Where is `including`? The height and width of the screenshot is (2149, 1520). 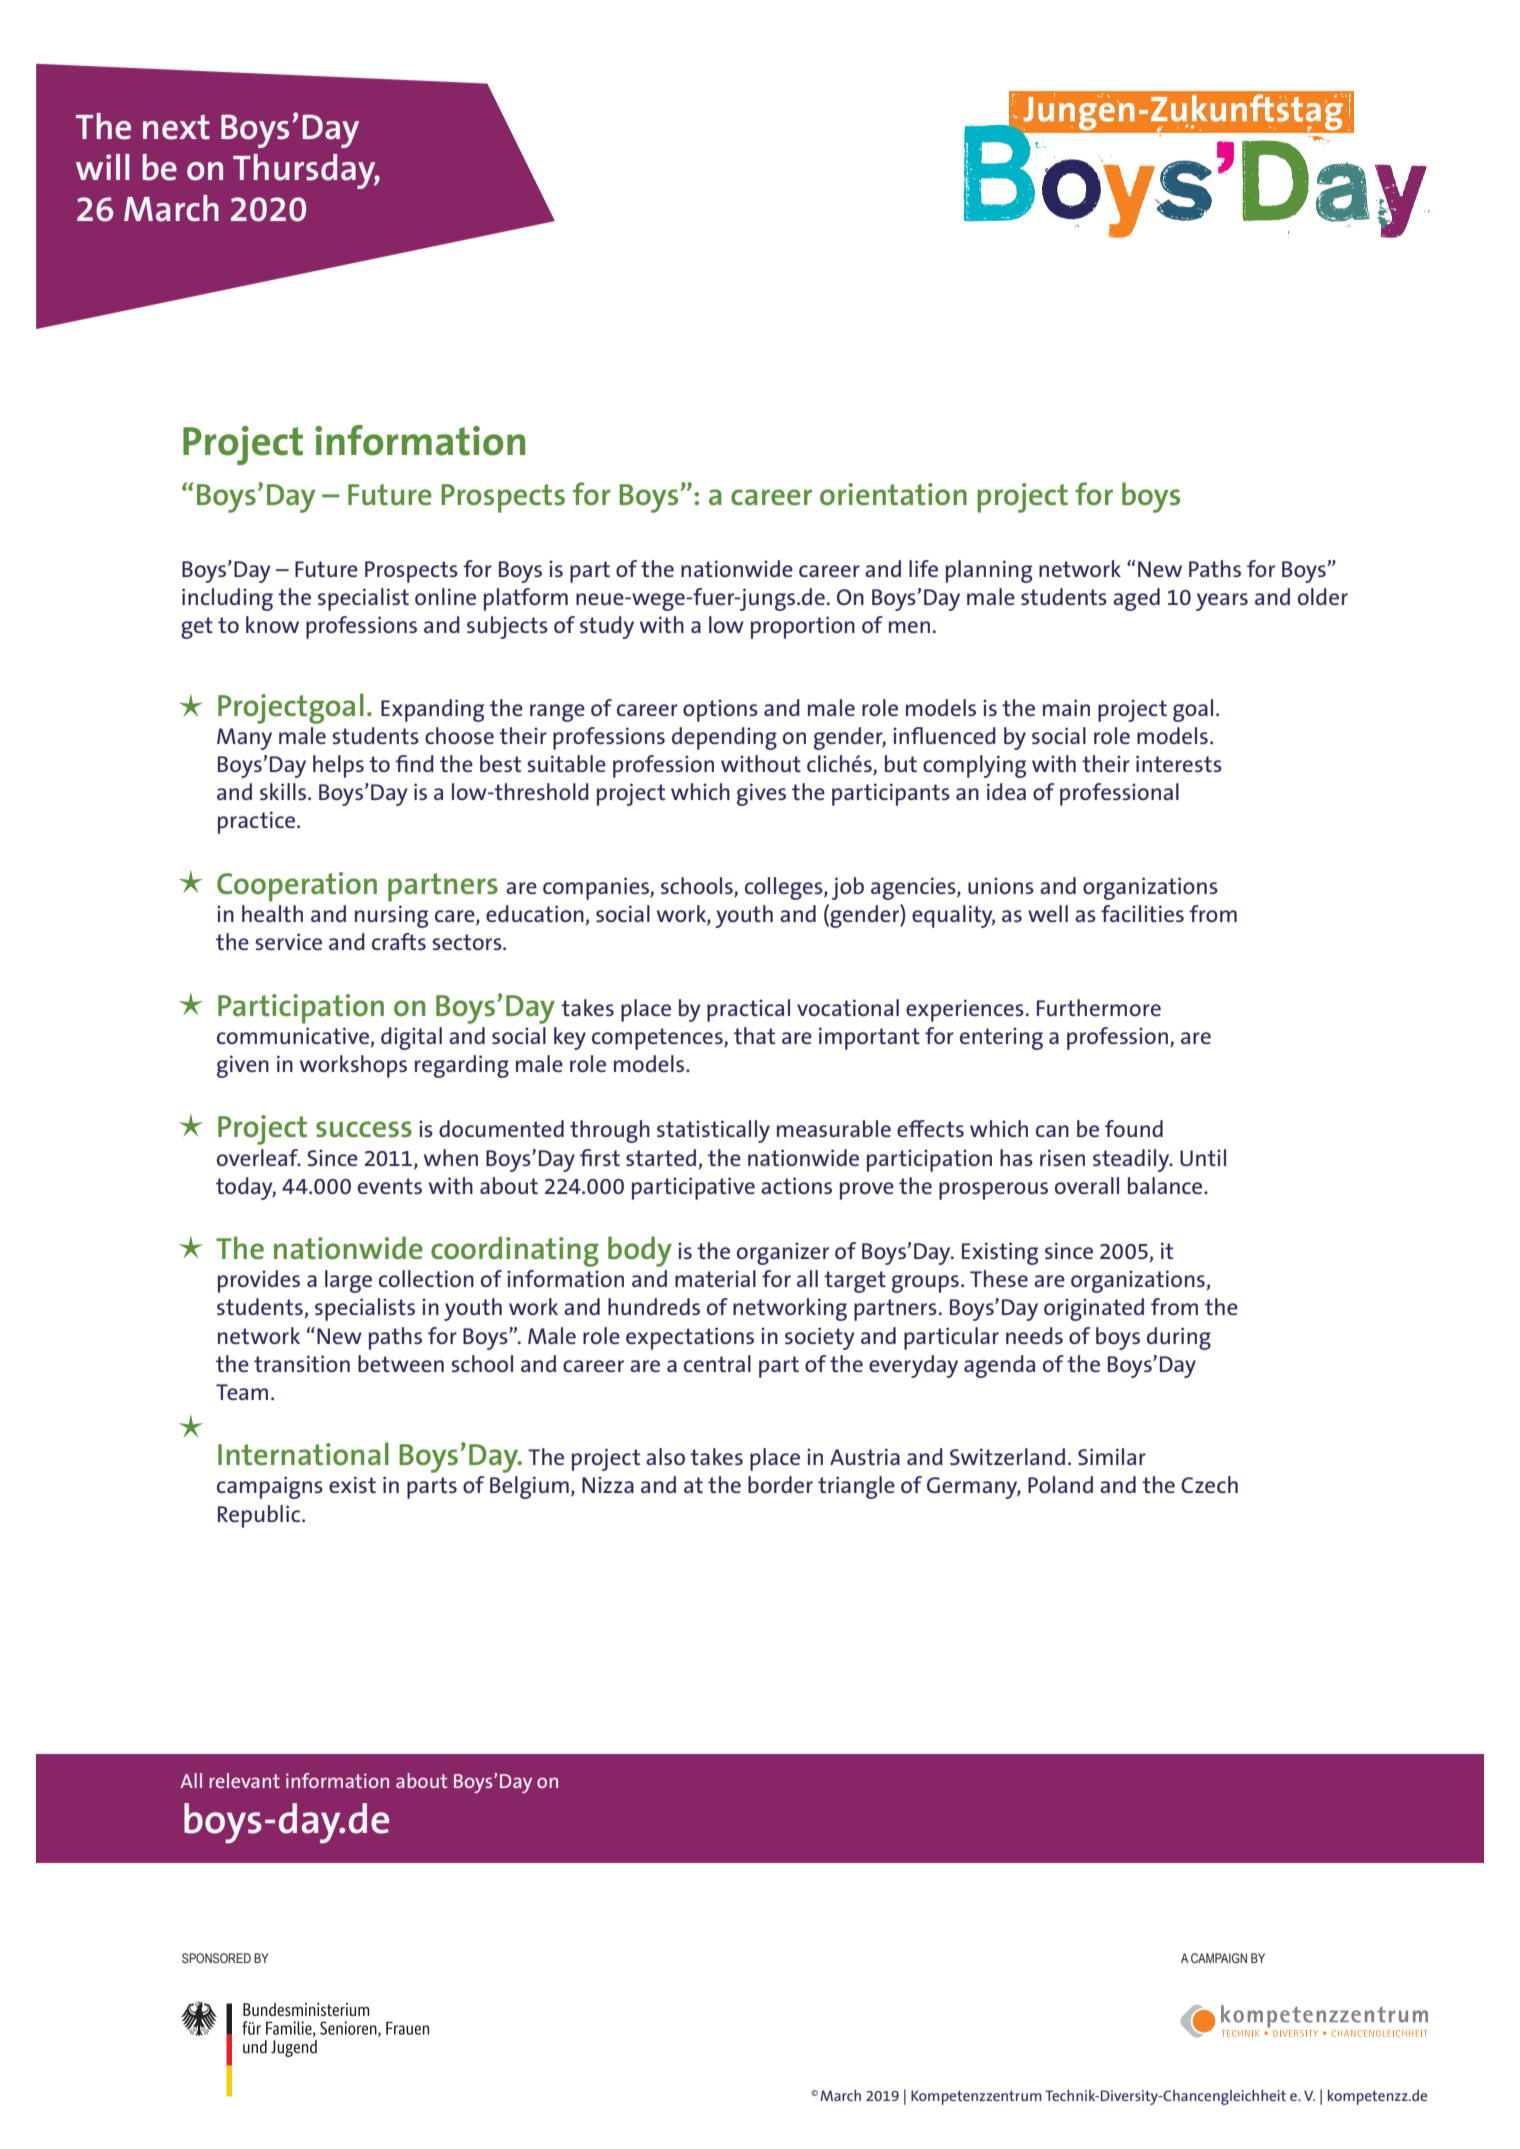 including is located at coordinates (227, 599).
